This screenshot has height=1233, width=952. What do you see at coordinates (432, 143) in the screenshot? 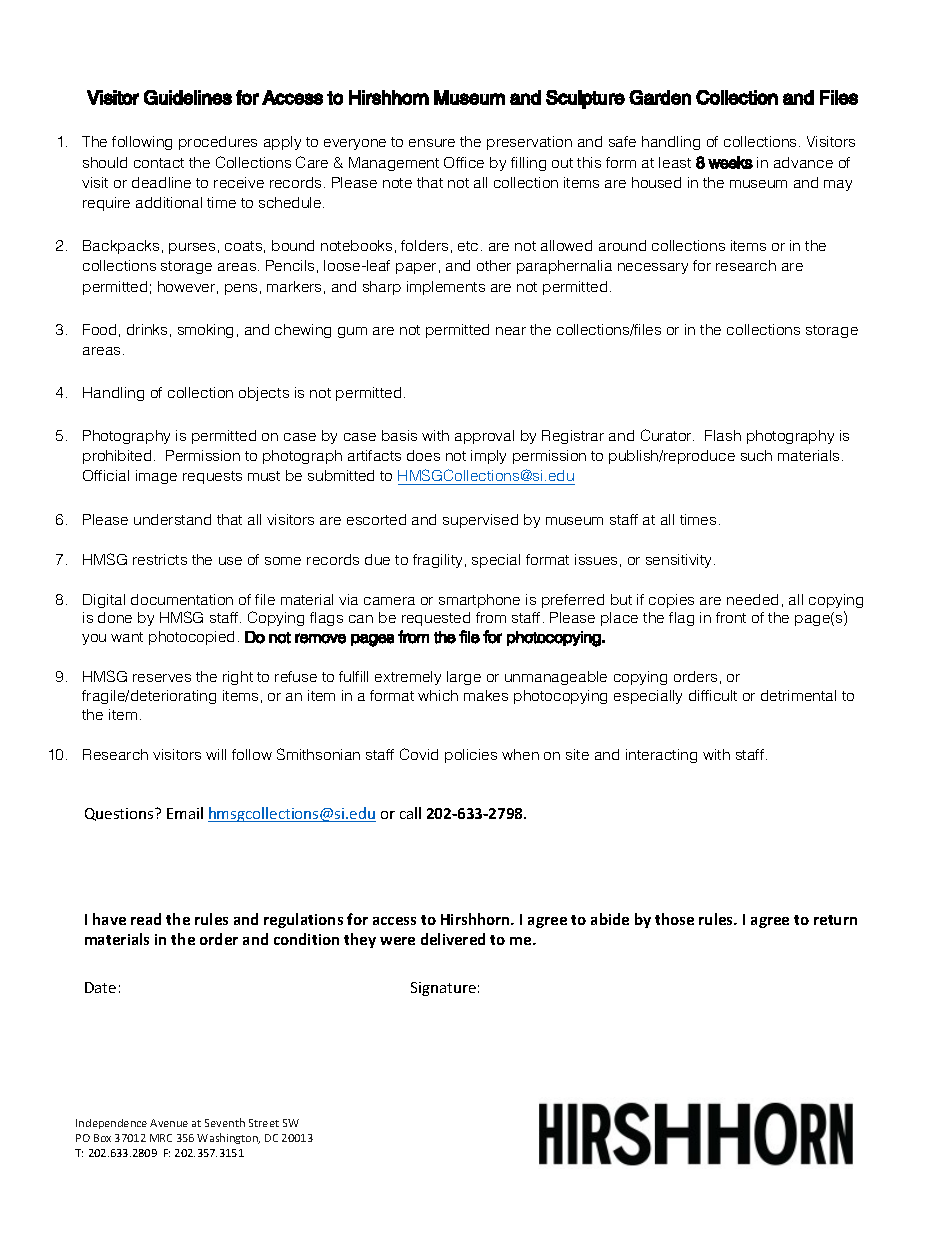
I see `ensure` at bounding box center [432, 143].
